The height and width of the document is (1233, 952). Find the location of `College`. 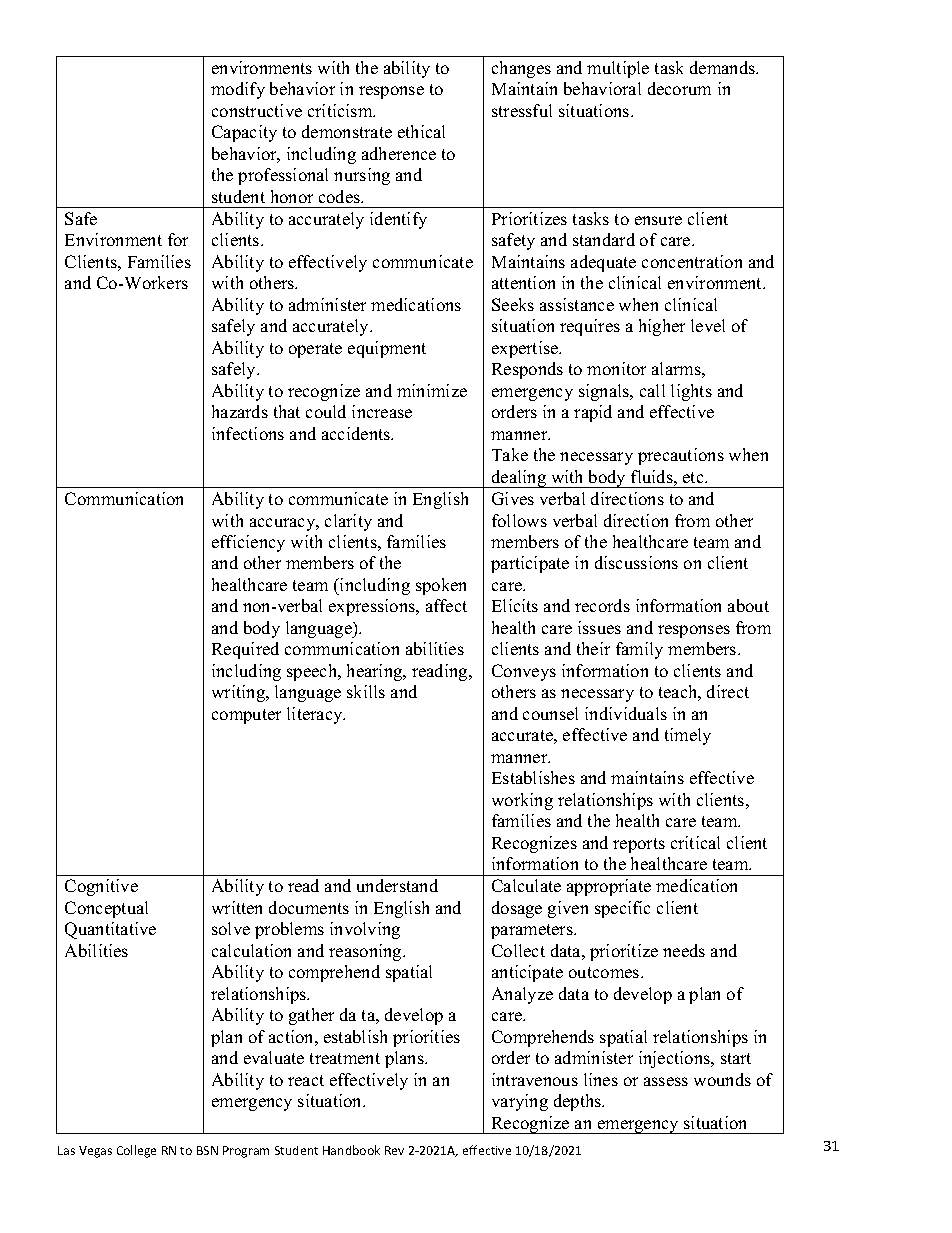

College is located at coordinates (136, 1151).
